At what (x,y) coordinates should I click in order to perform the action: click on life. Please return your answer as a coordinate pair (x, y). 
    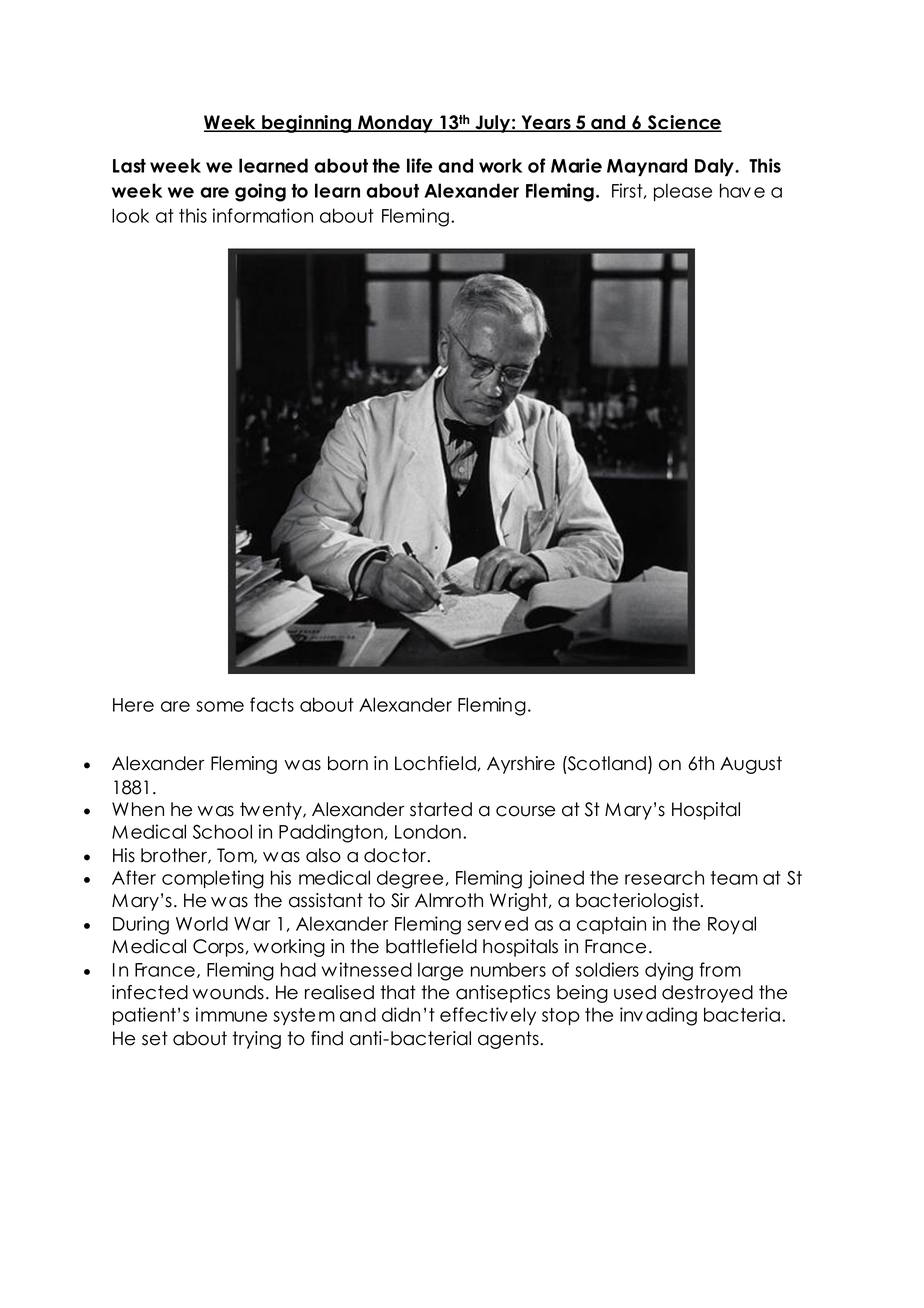
    Looking at the image, I should click on (420, 165).
